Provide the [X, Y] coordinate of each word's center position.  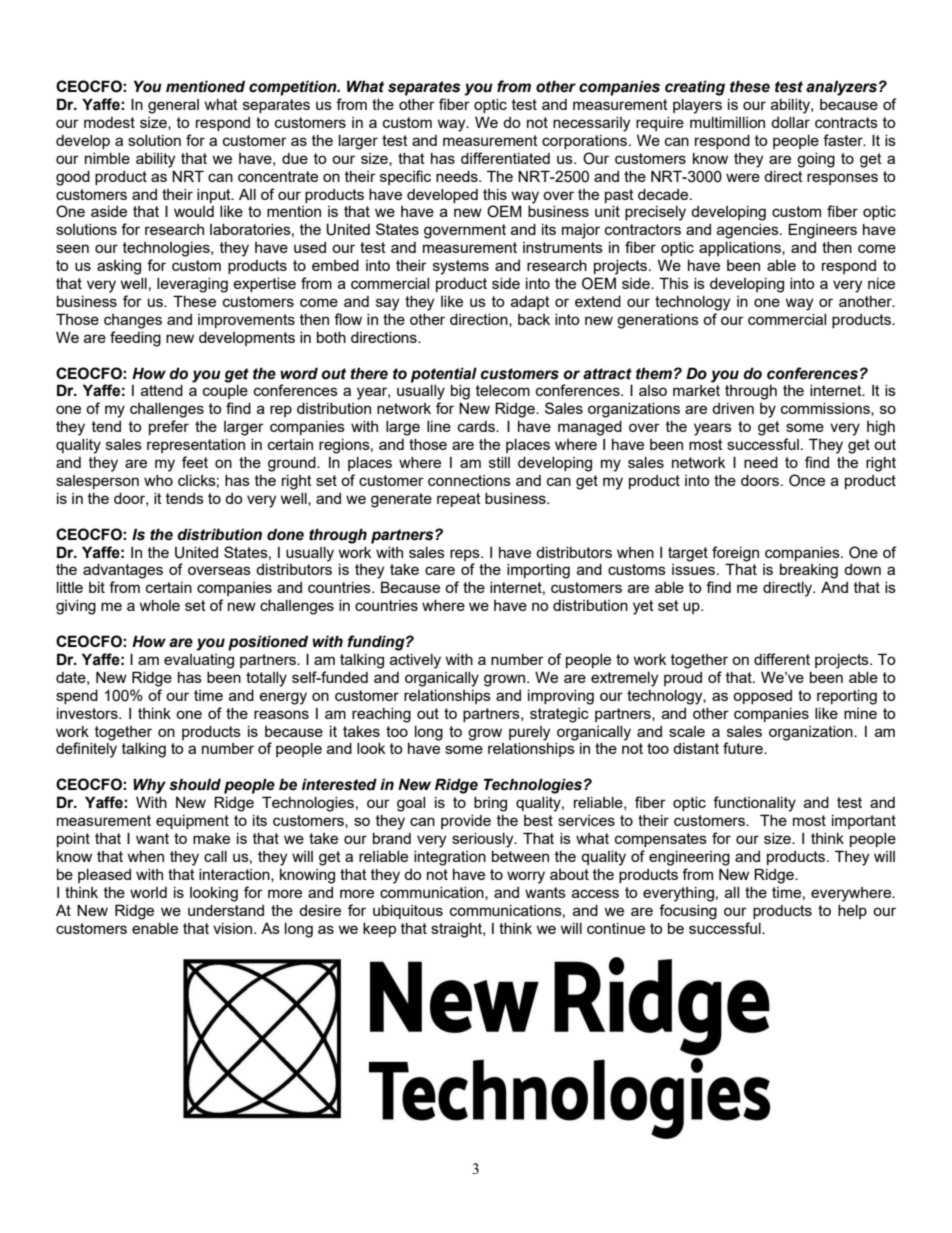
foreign [735, 554]
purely [529, 733]
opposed [762, 697]
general [173, 106]
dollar [790, 122]
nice [881, 283]
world [148, 892]
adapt [530, 303]
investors [88, 713]
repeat [459, 500]
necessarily [591, 124]
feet [195, 462]
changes [133, 321]
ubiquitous [408, 912]
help [852, 912]
